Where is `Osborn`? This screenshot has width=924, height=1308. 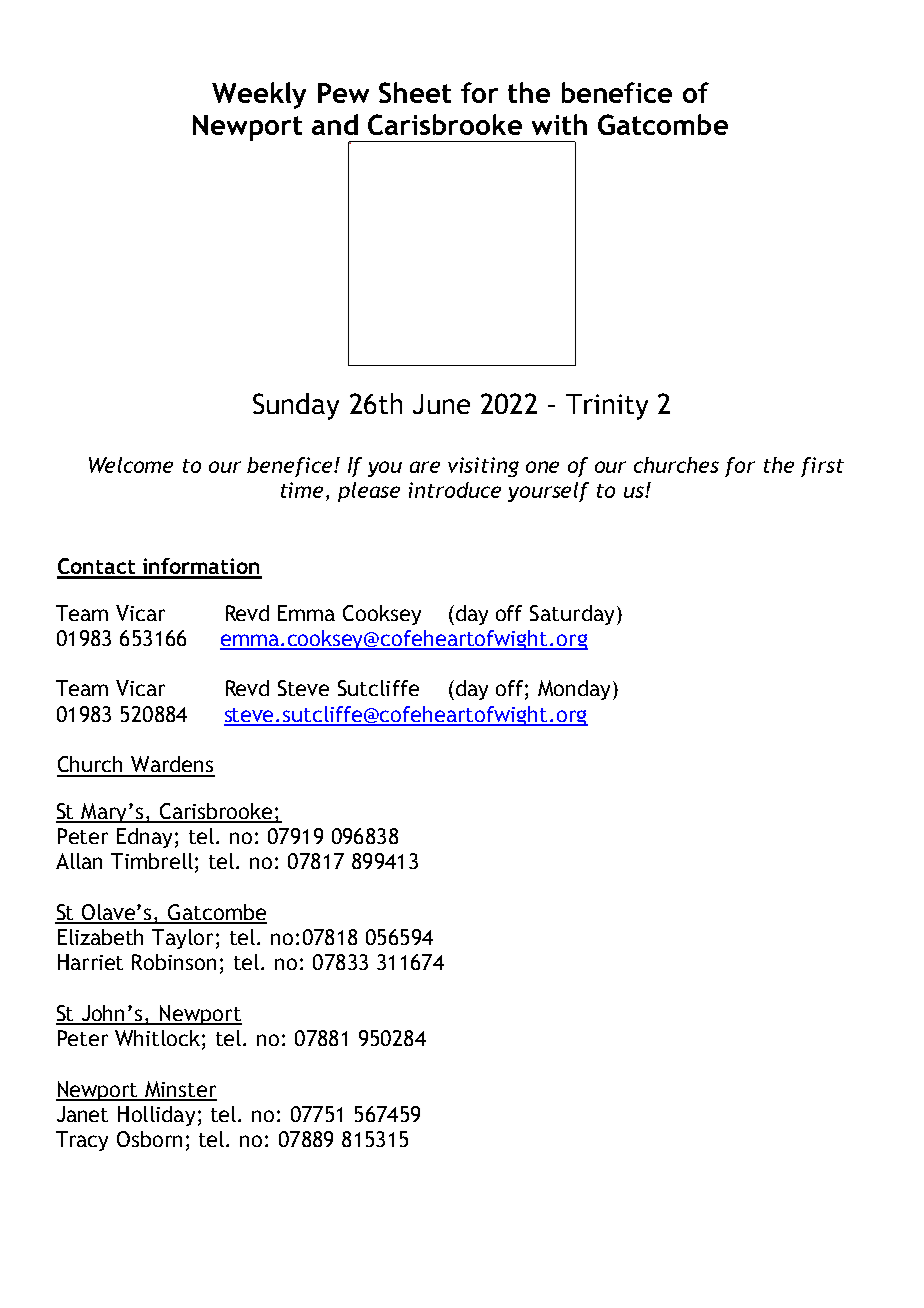 Osborn is located at coordinates (149, 1139).
